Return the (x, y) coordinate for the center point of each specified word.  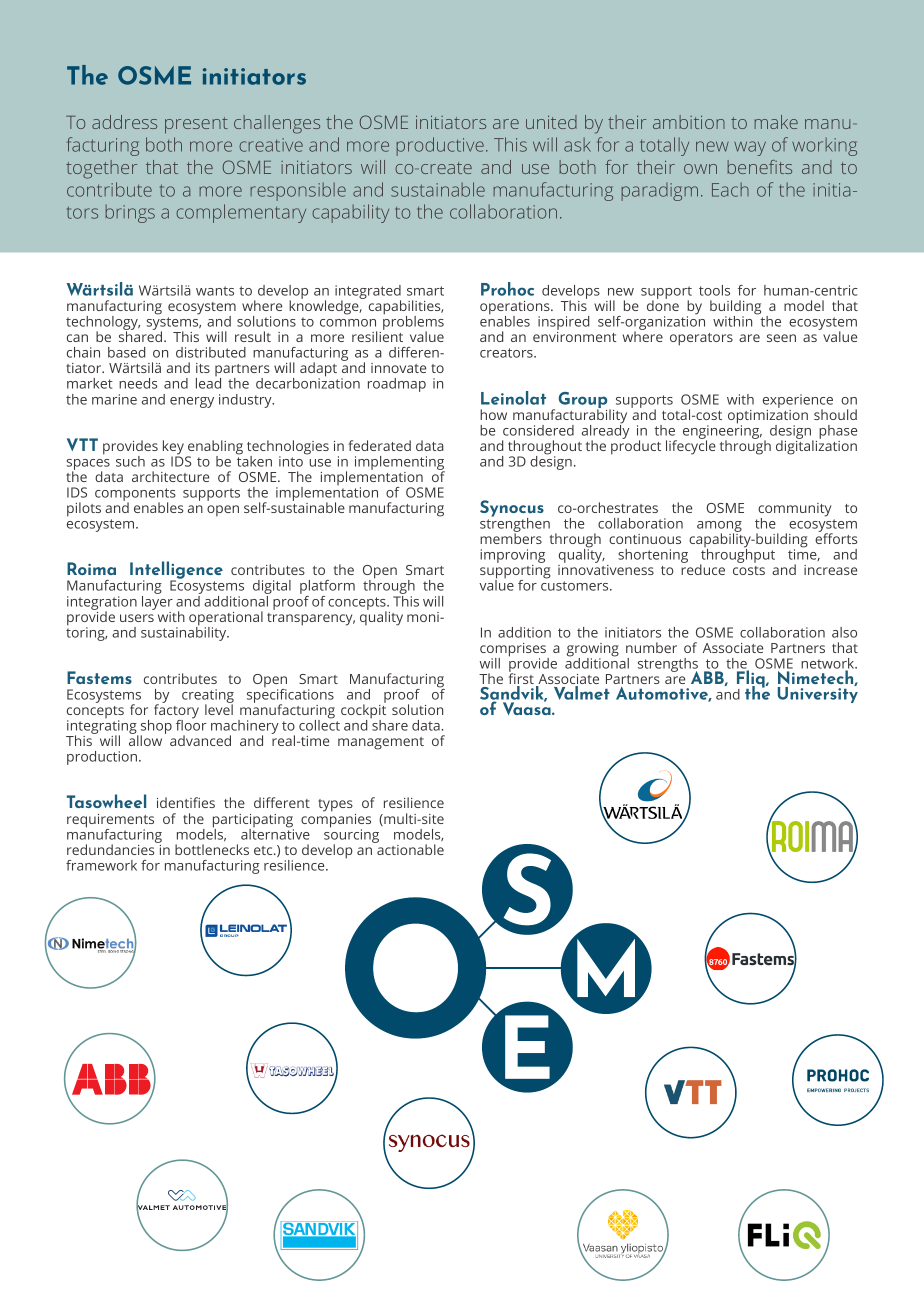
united (551, 122)
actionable (409, 848)
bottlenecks (212, 849)
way (750, 148)
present (196, 125)
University (818, 694)
